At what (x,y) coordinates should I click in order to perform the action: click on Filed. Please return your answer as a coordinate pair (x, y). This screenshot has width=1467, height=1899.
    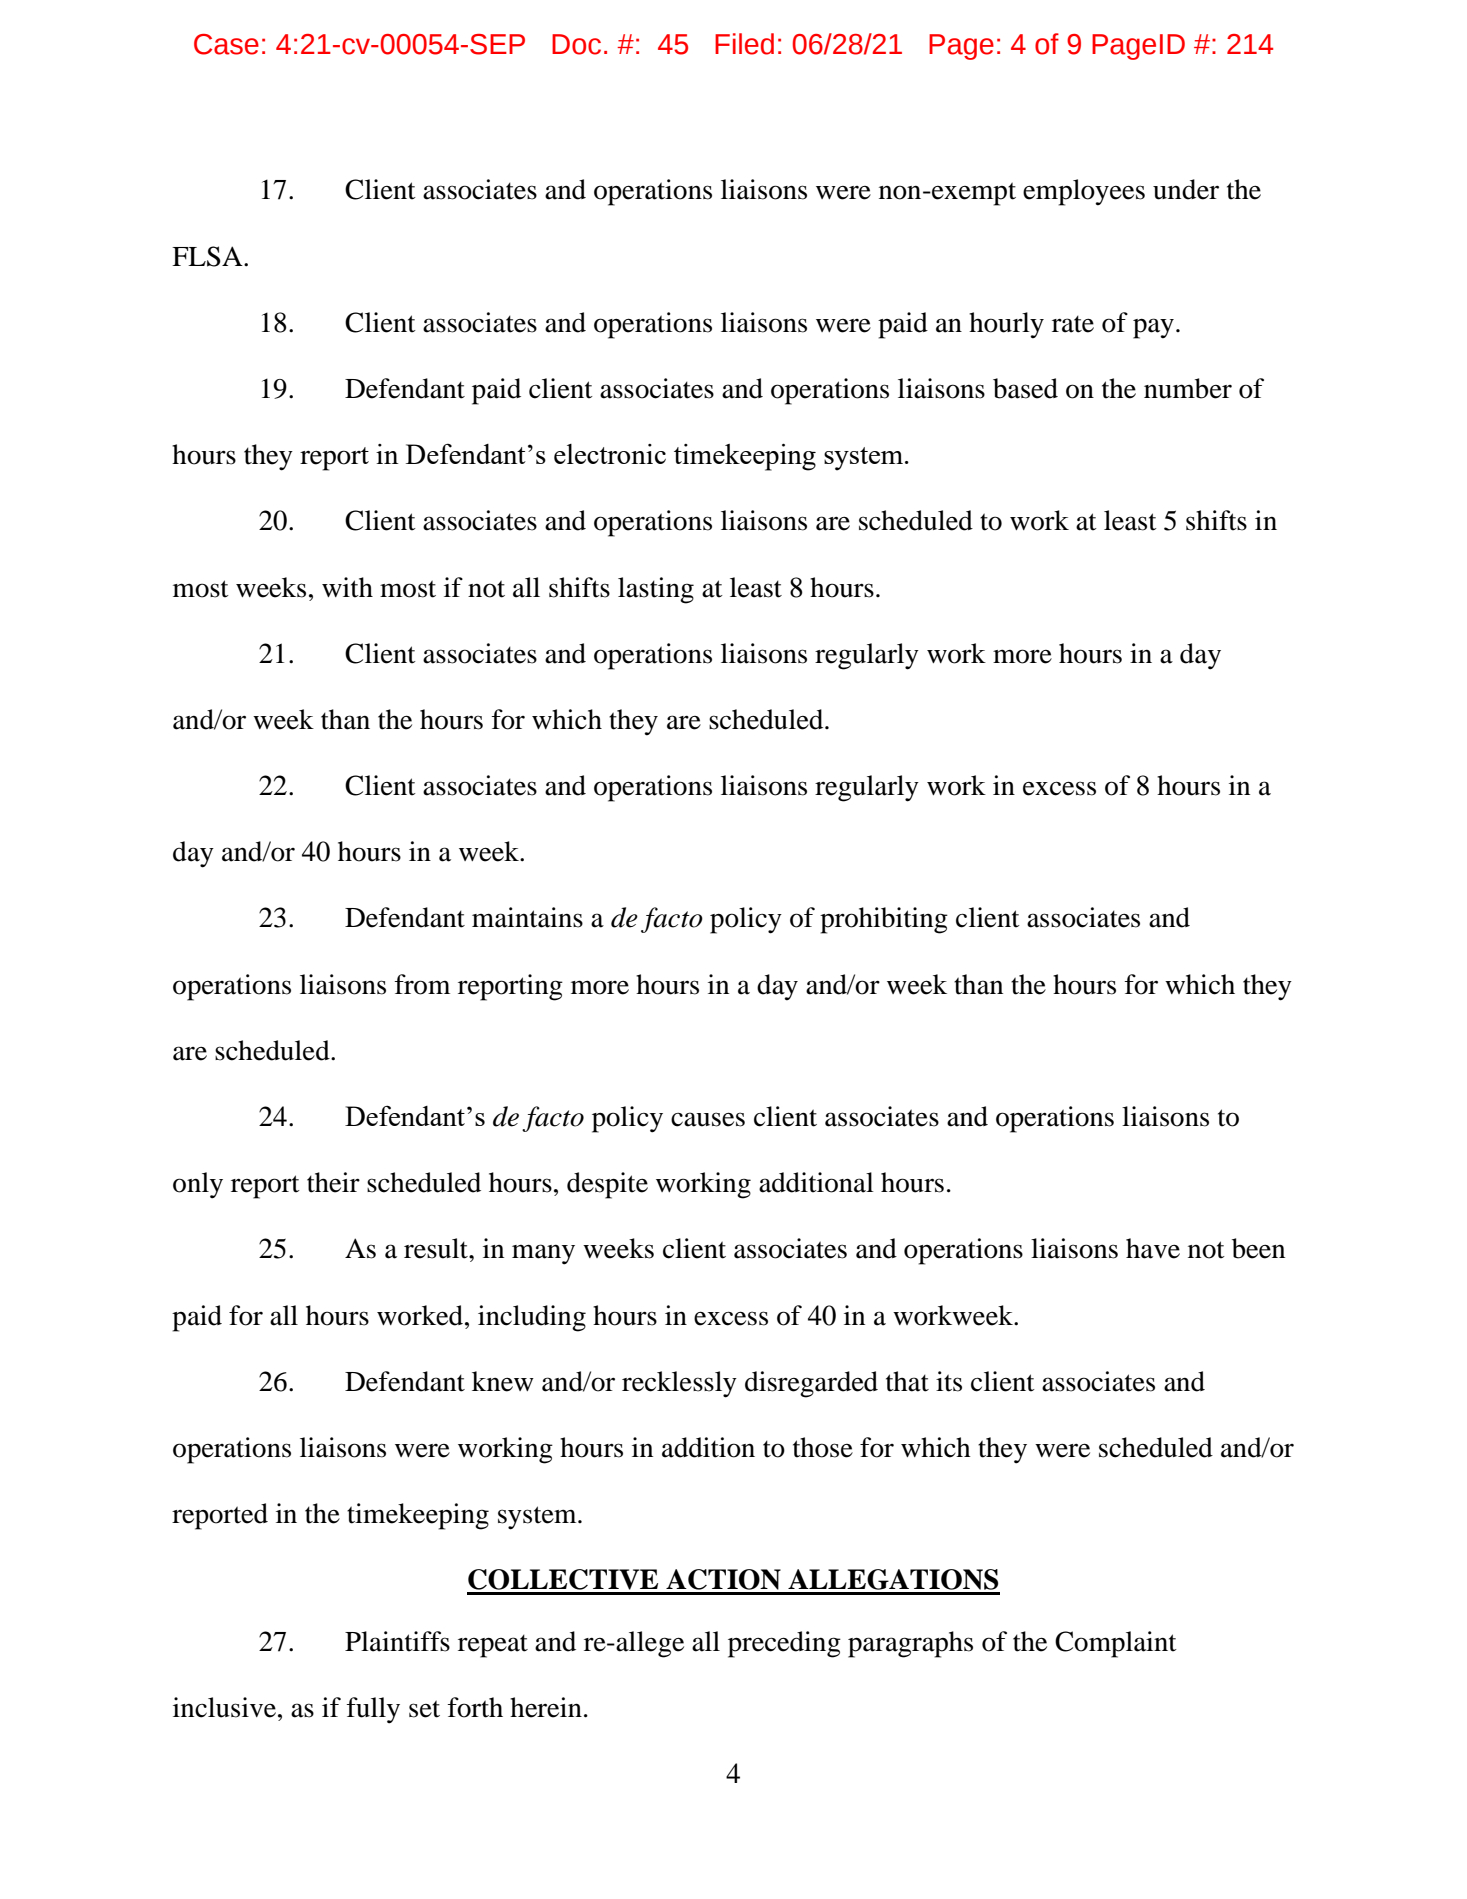
    Looking at the image, I should click on (744, 44).
